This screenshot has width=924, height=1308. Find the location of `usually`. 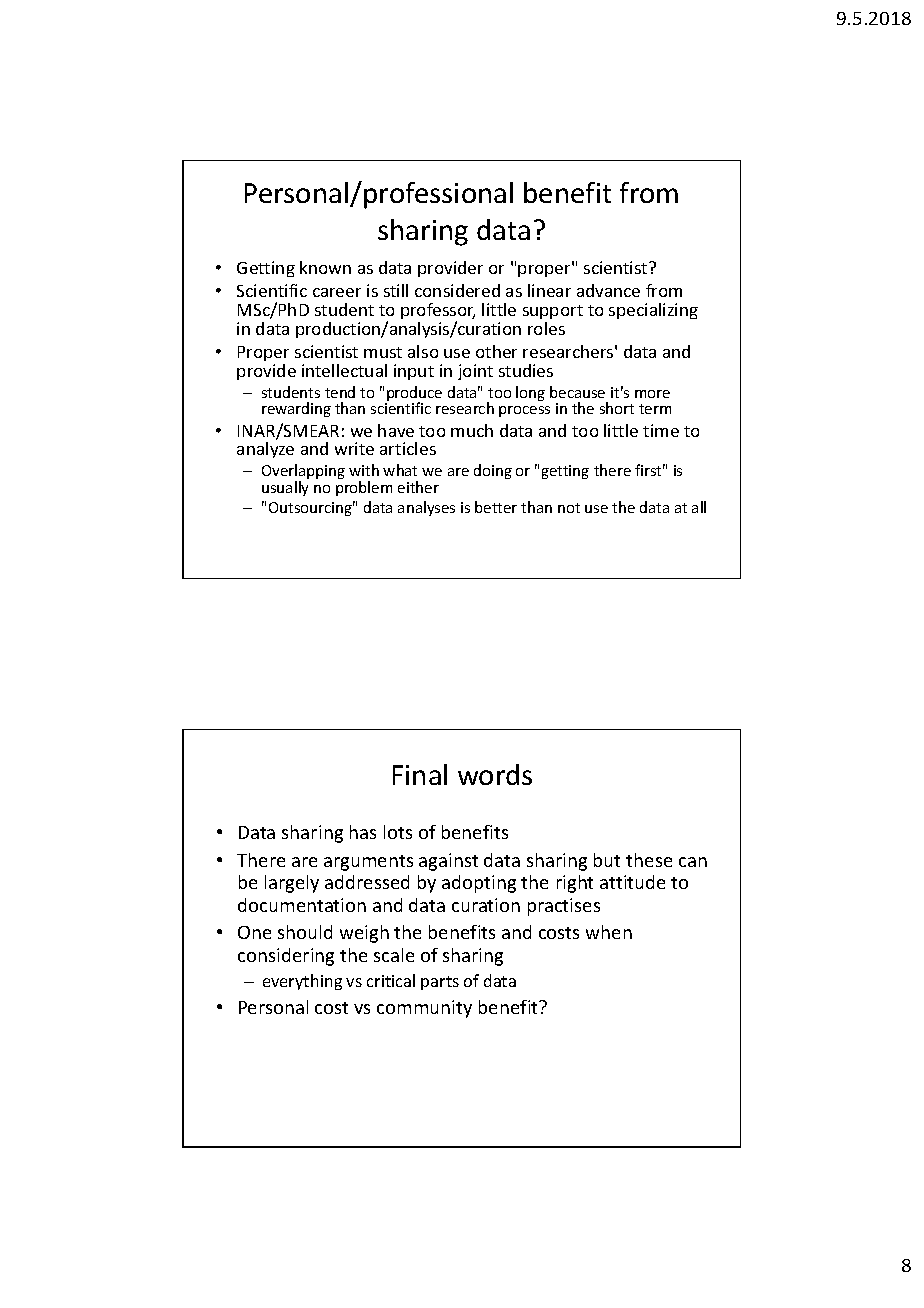

usually is located at coordinates (285, 488).
